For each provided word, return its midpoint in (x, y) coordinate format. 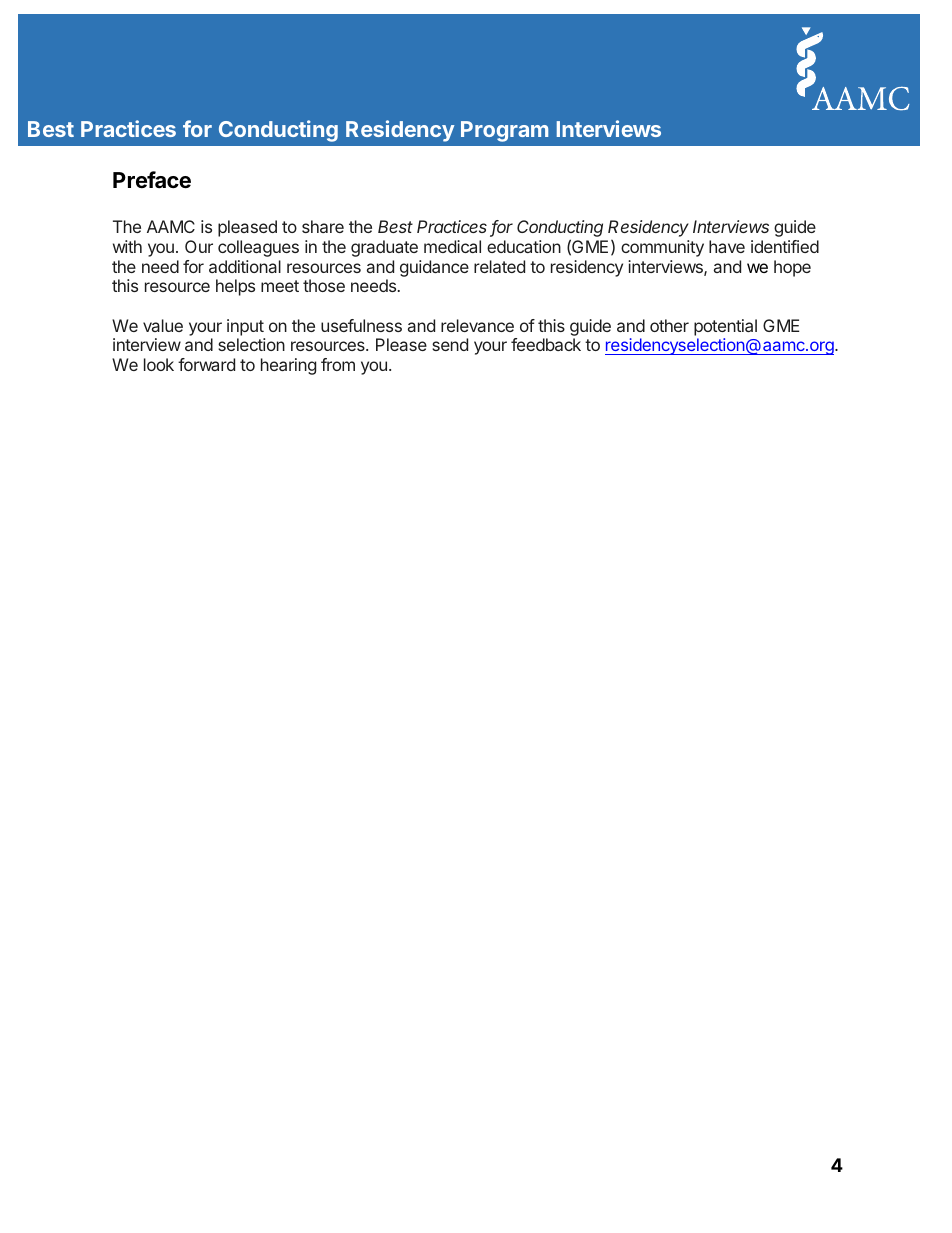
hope (792, 268)
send (450, 344)
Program (504, 131)
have (727, 246)
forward (206, 364)
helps (235, 287)
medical (452, 246)
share (323, 226)
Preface (152, 180)
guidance (434, 268)
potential (725, 327)
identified (785, 246)
